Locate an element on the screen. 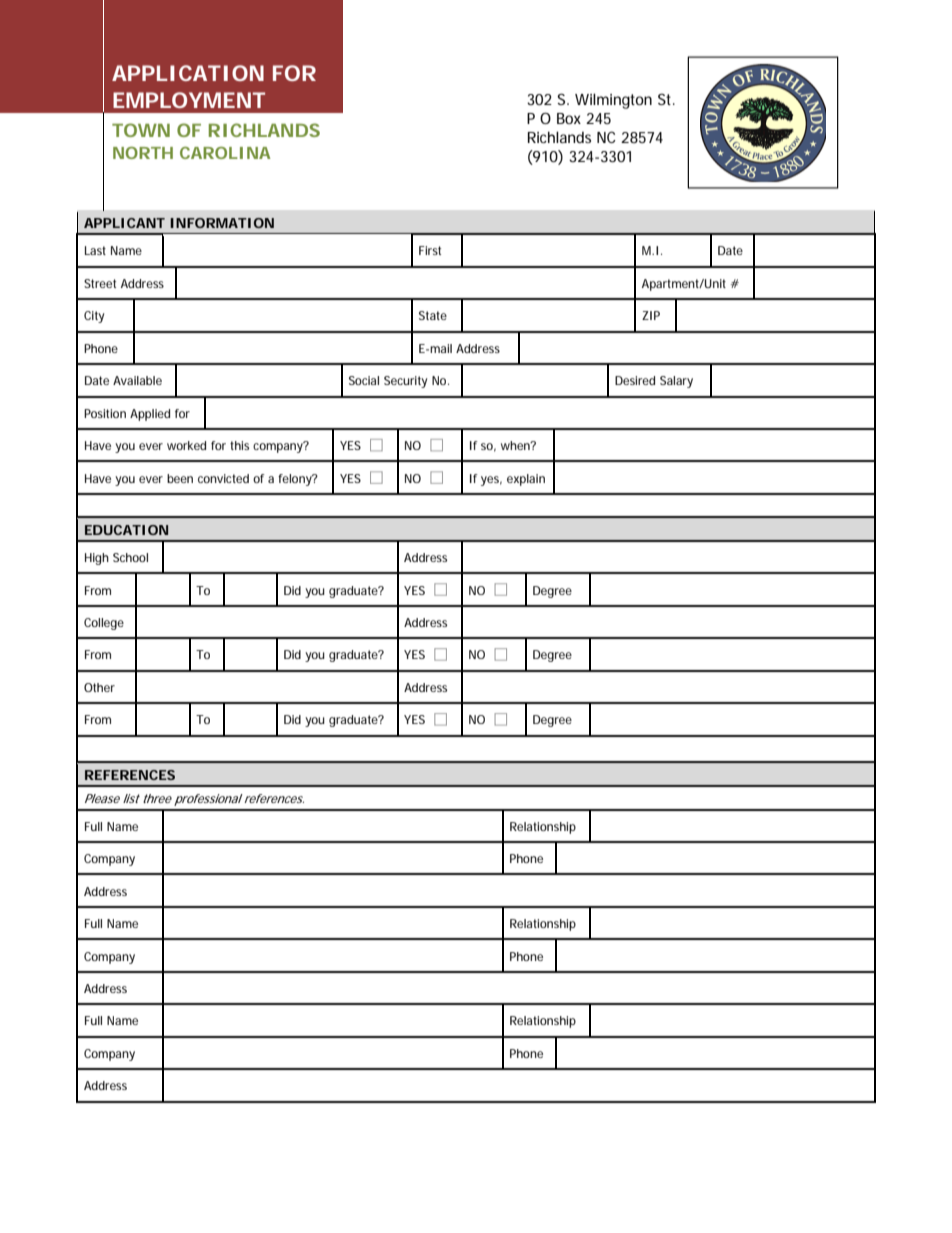  Salary is located at coordinates (676, 382).
